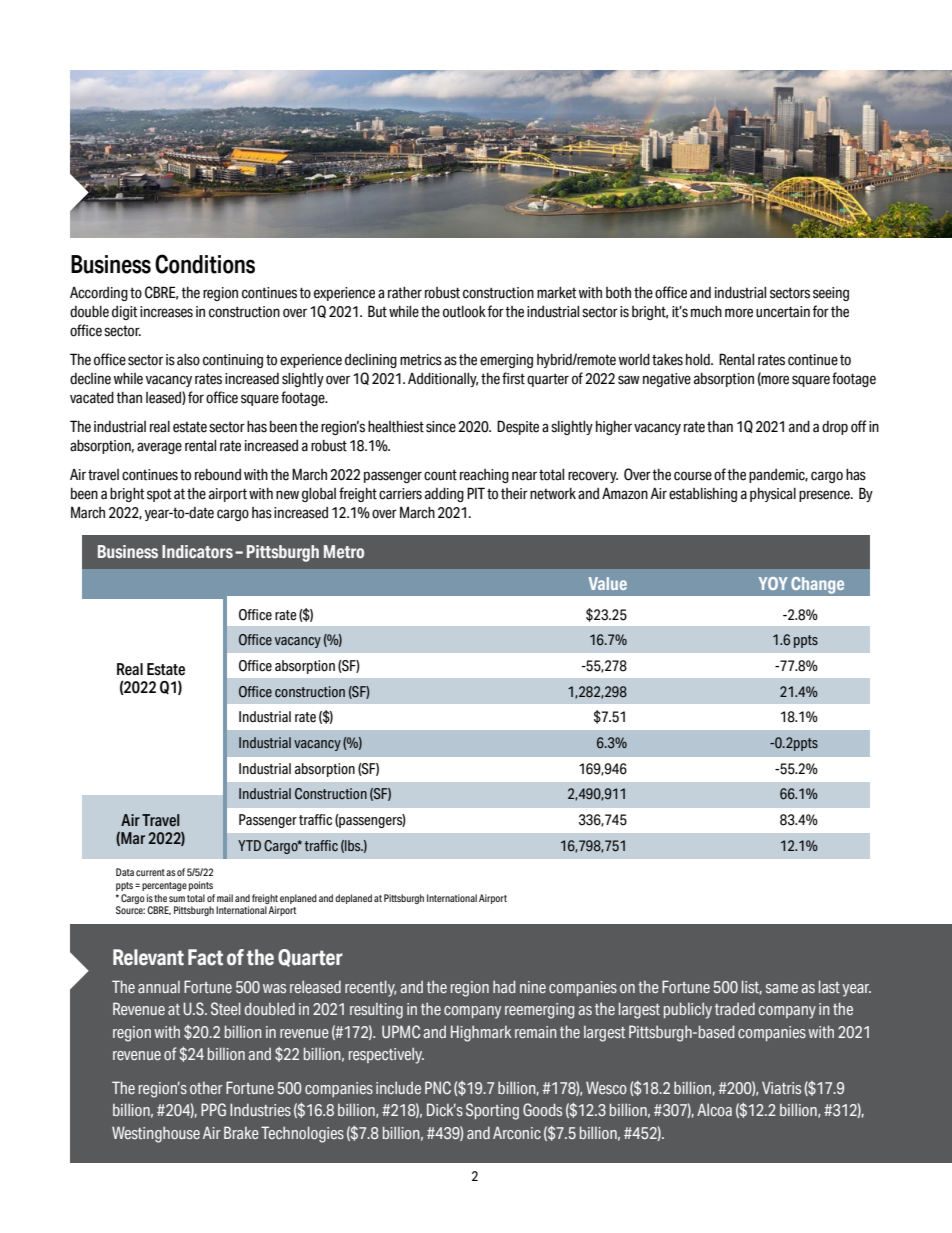  I want to click on increases, so click(166, 312).
